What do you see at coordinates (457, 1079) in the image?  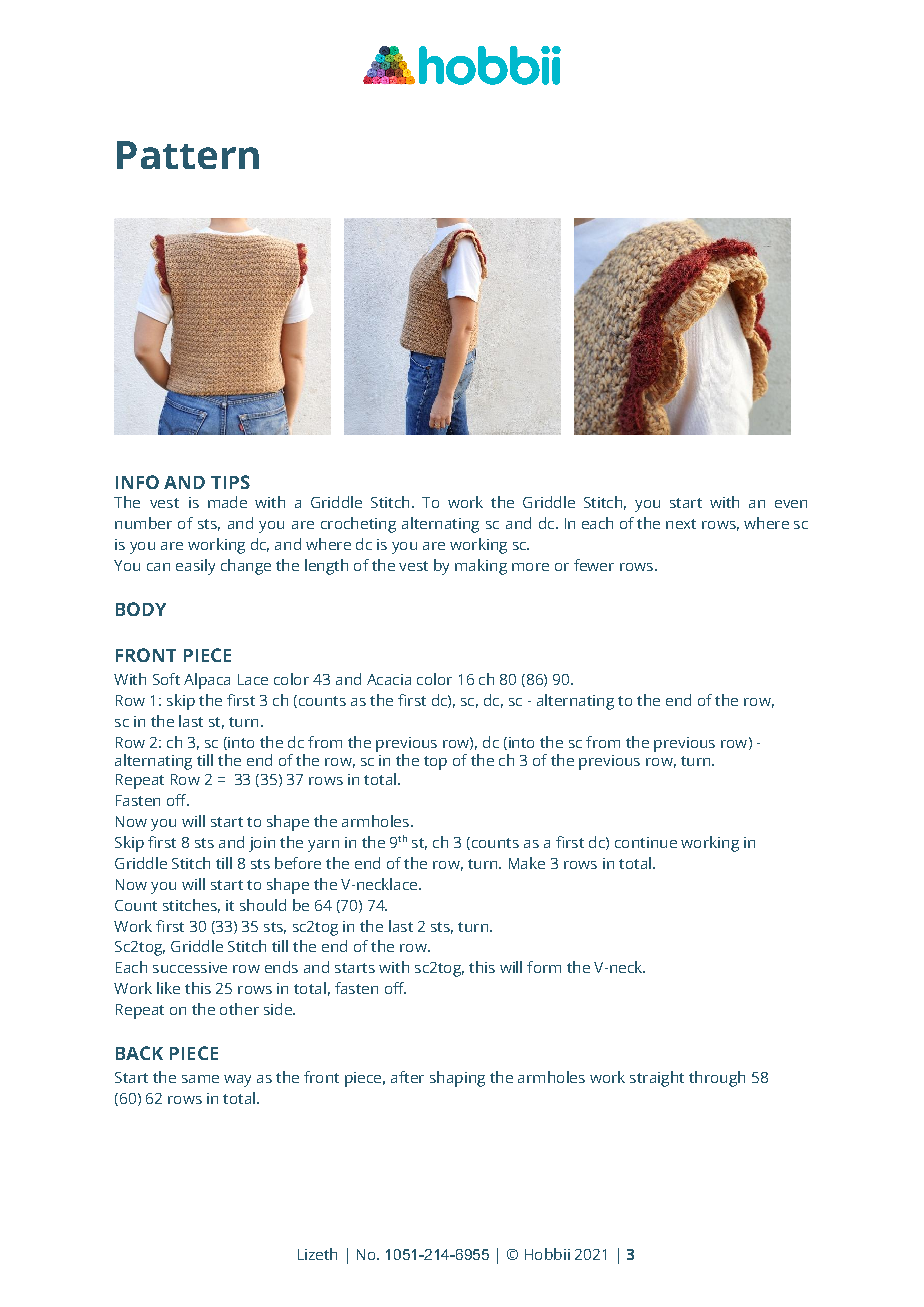 I see `shaping` at bounding box center [457, 1079].
